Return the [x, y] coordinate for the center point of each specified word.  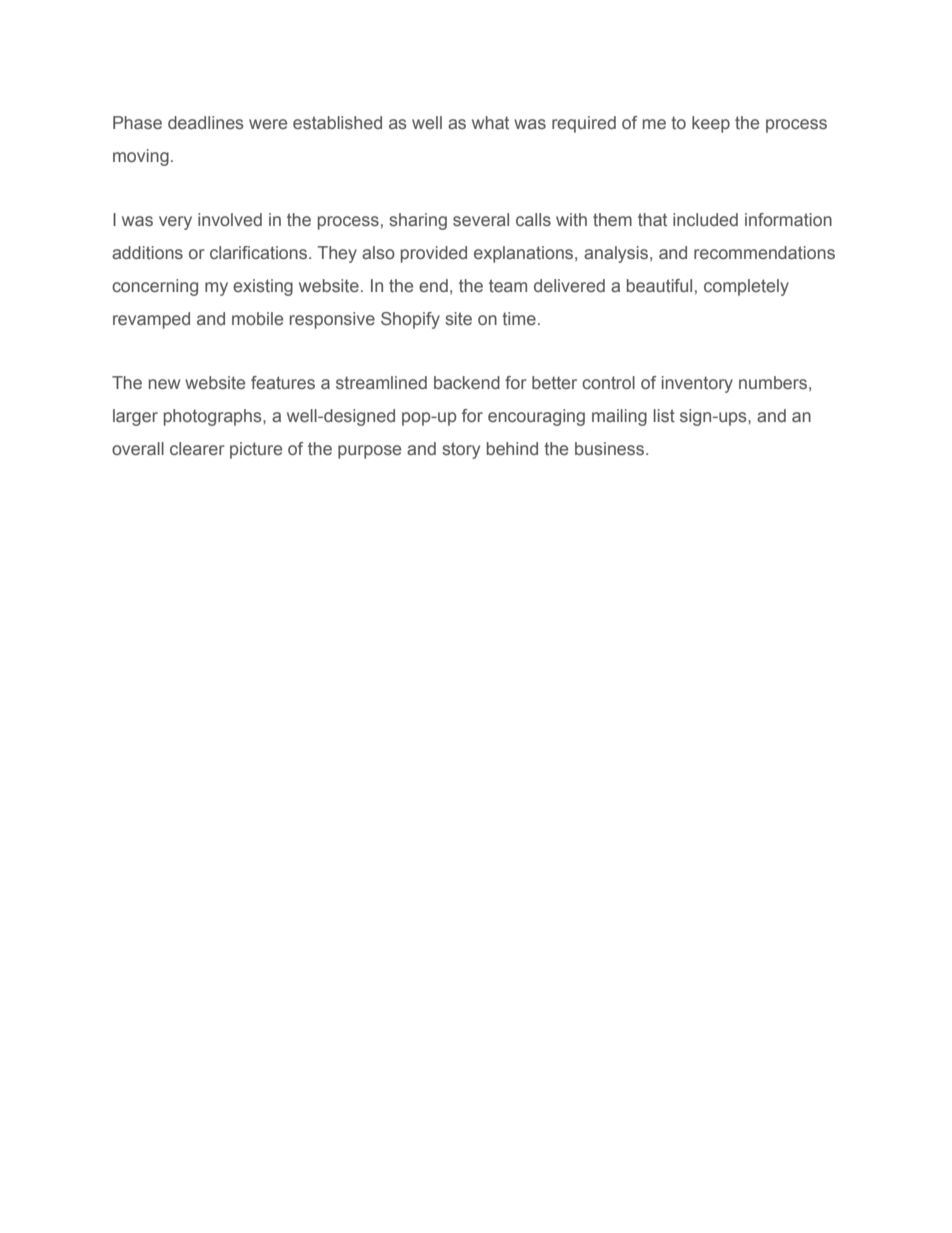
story [461, 450]
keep [711, 124]
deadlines [206, 123]
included [705, 219]
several [481, 219]
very [175, 223]
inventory [697, 384]
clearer [197, 449]
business [611, 449]
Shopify [410, 320]
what [490, 123]
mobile [257, 318]
